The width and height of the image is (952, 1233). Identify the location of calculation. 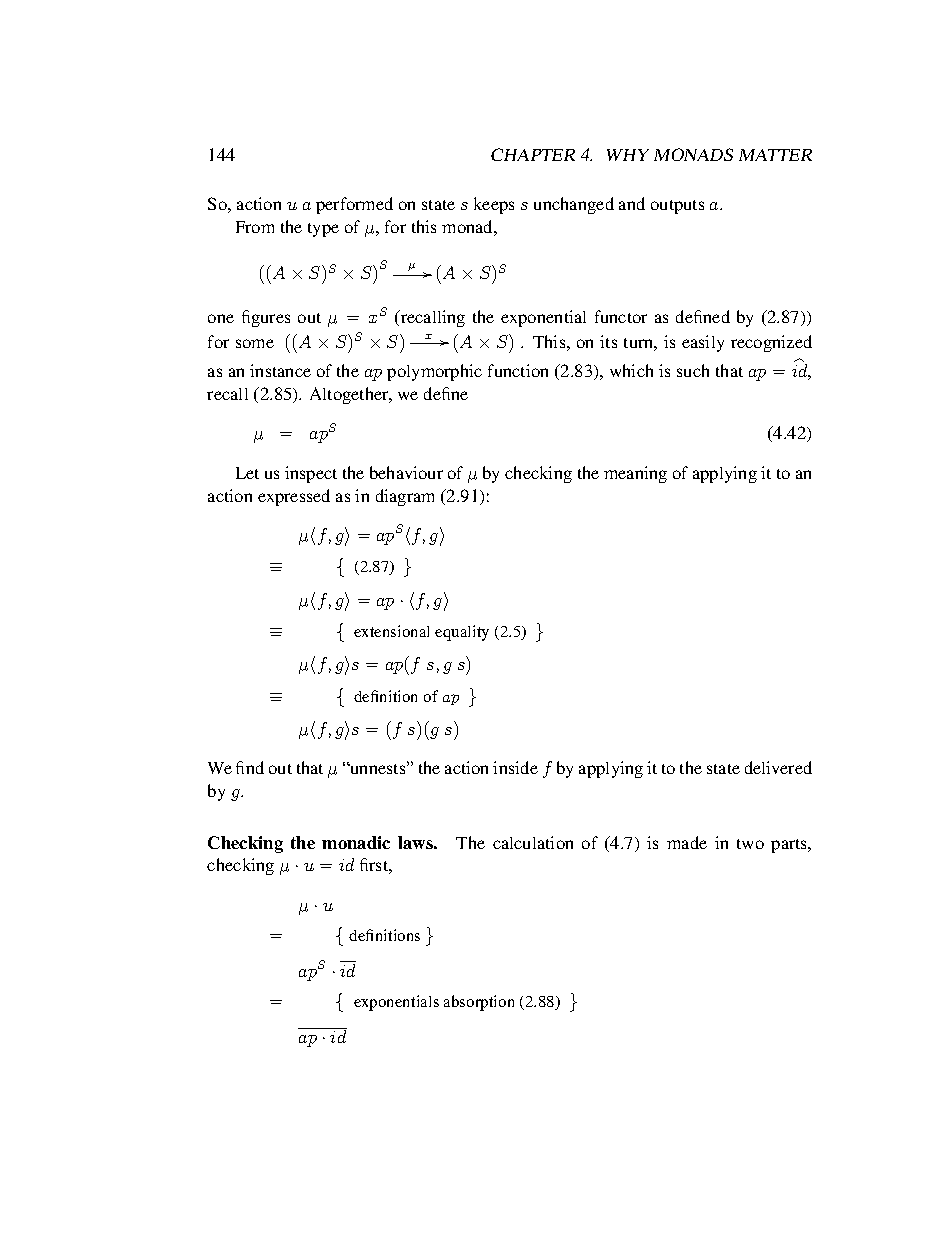
(533, 842).
